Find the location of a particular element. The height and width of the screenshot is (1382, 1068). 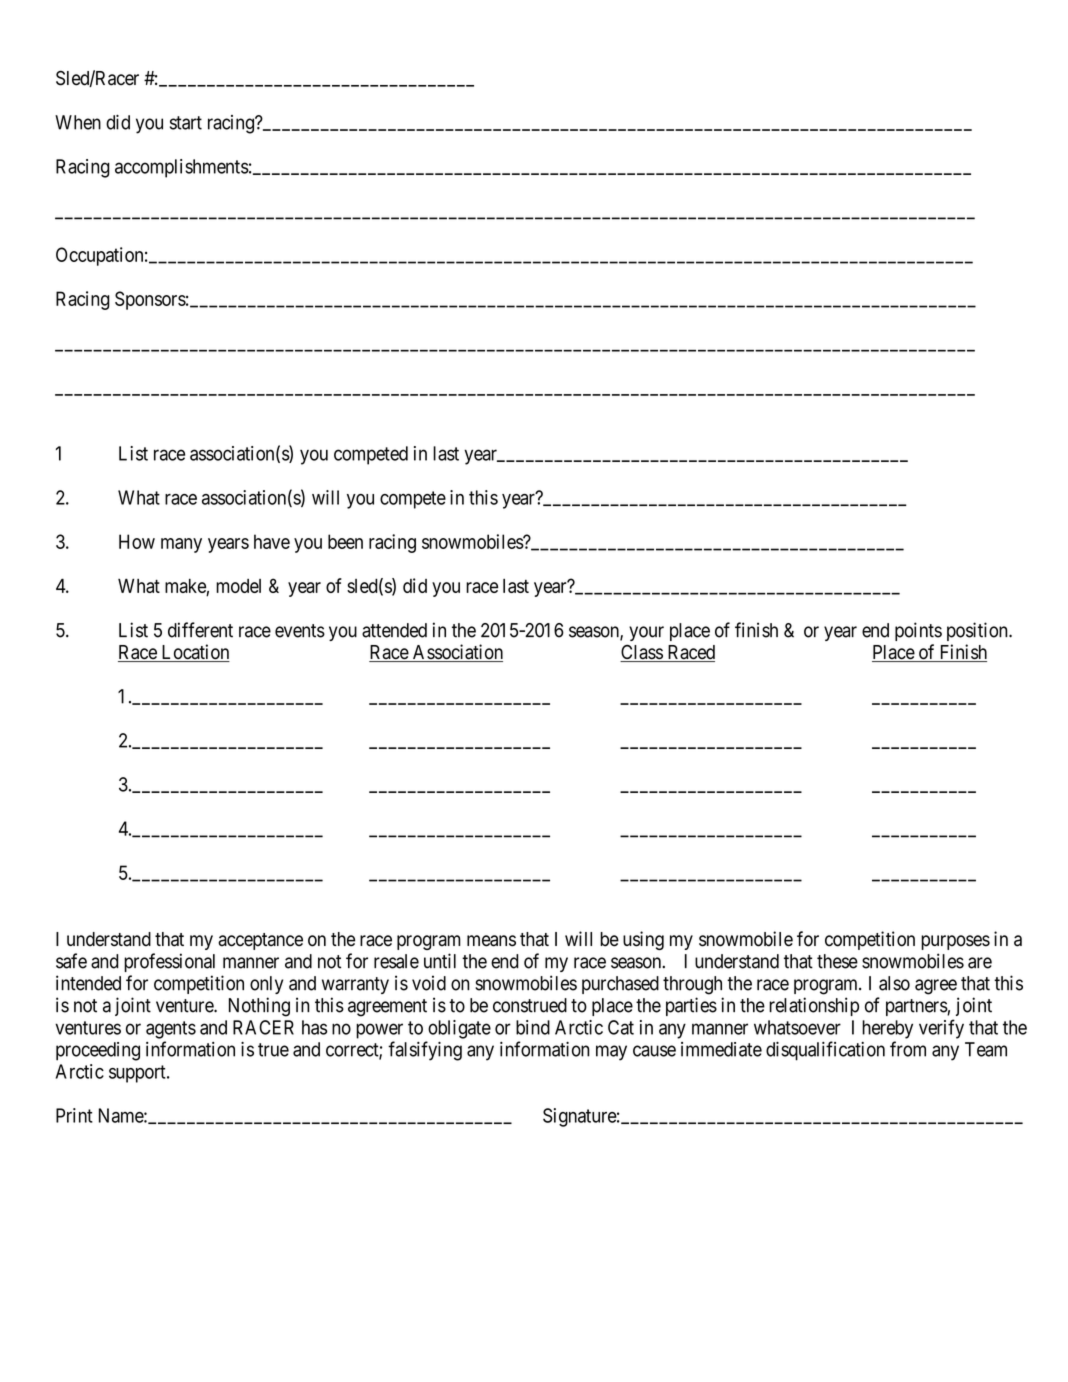

may is located at coordinates (611, 1053).
